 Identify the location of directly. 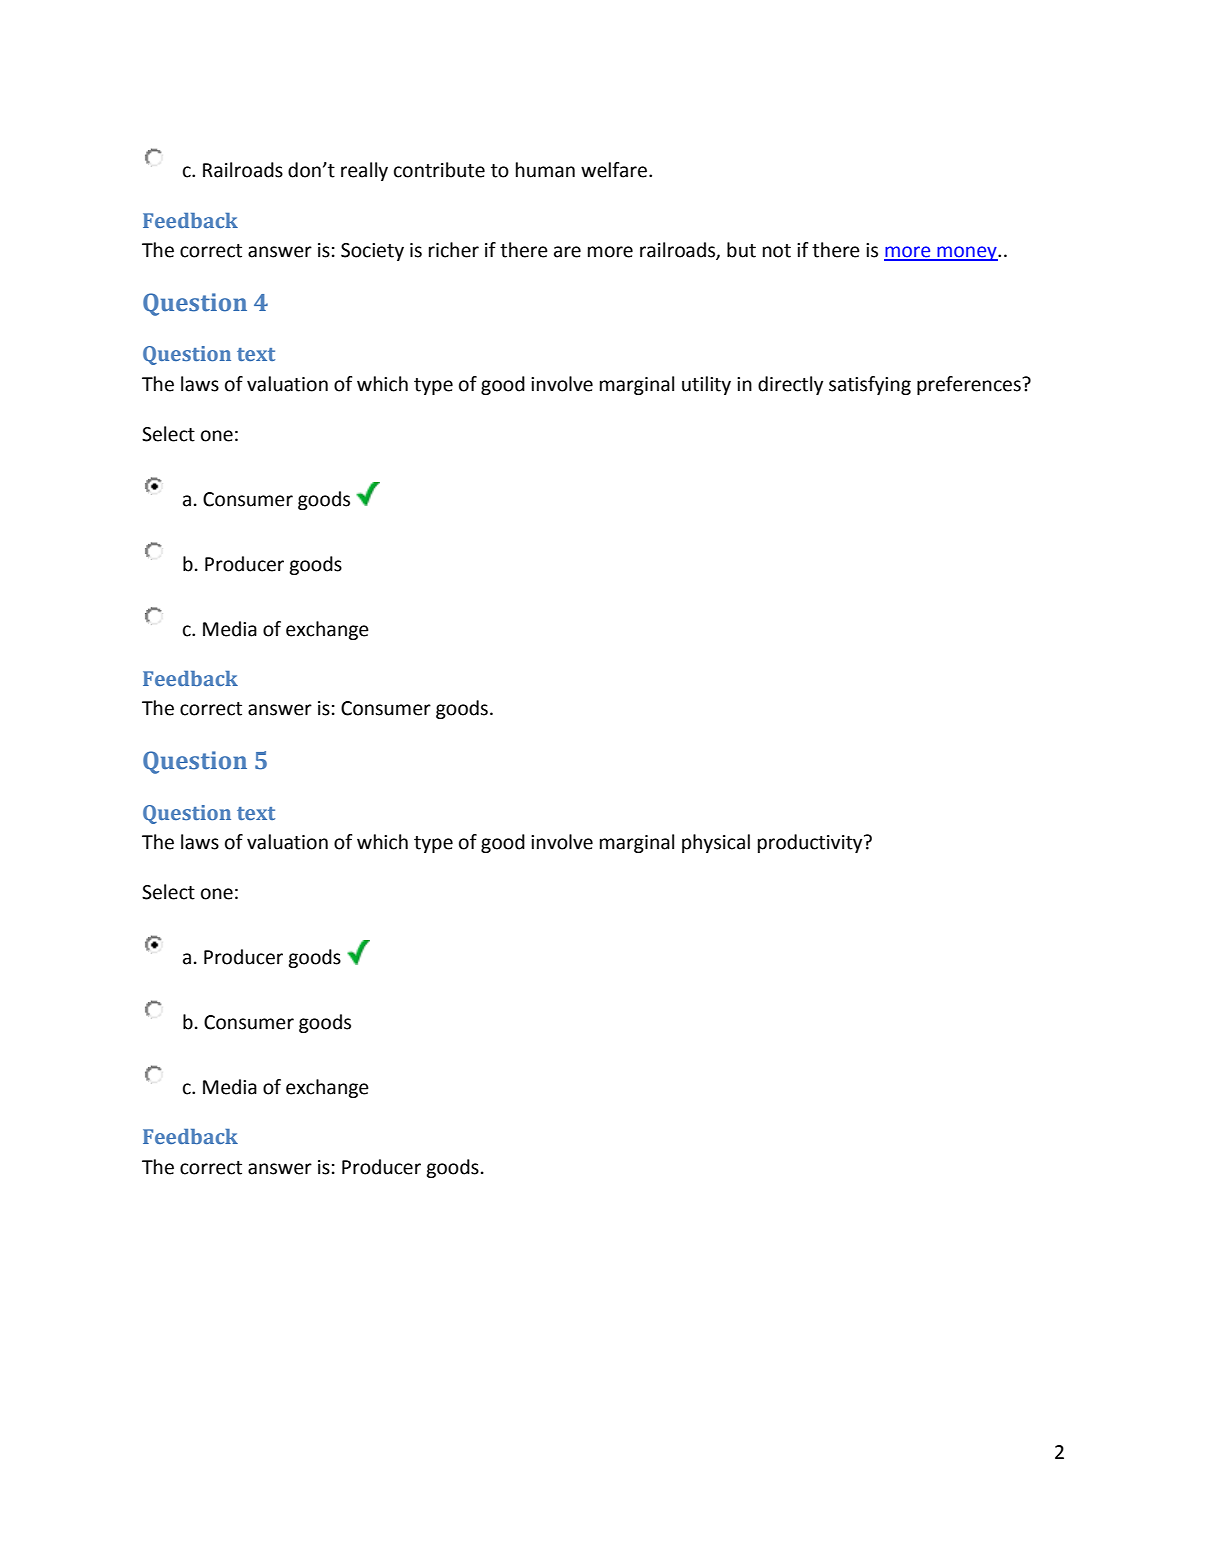
(790, 385).
